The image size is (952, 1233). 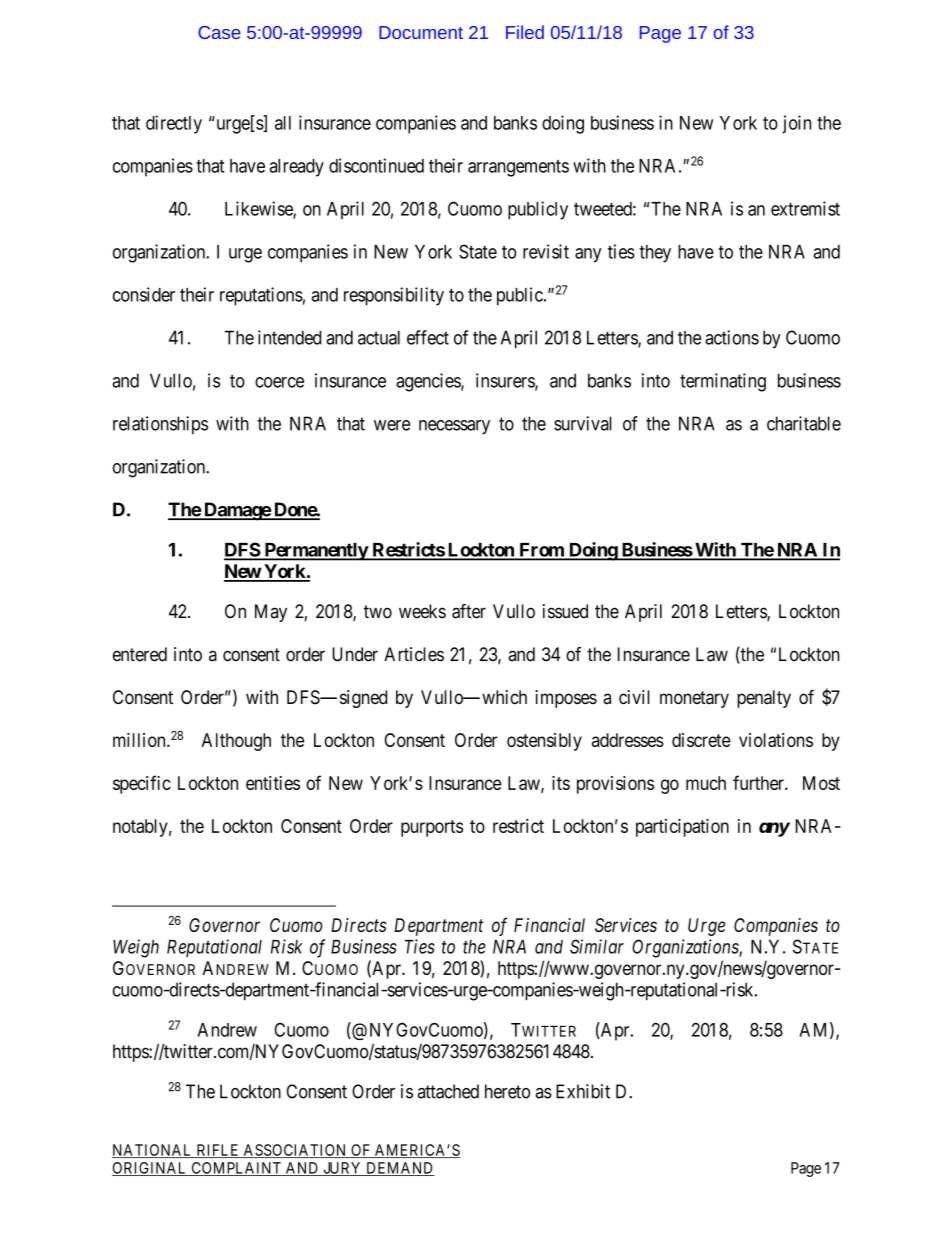 What do you see at coordinates (796, 124) in the screenshot?
I see `join` at bounding box center [796, 124].
